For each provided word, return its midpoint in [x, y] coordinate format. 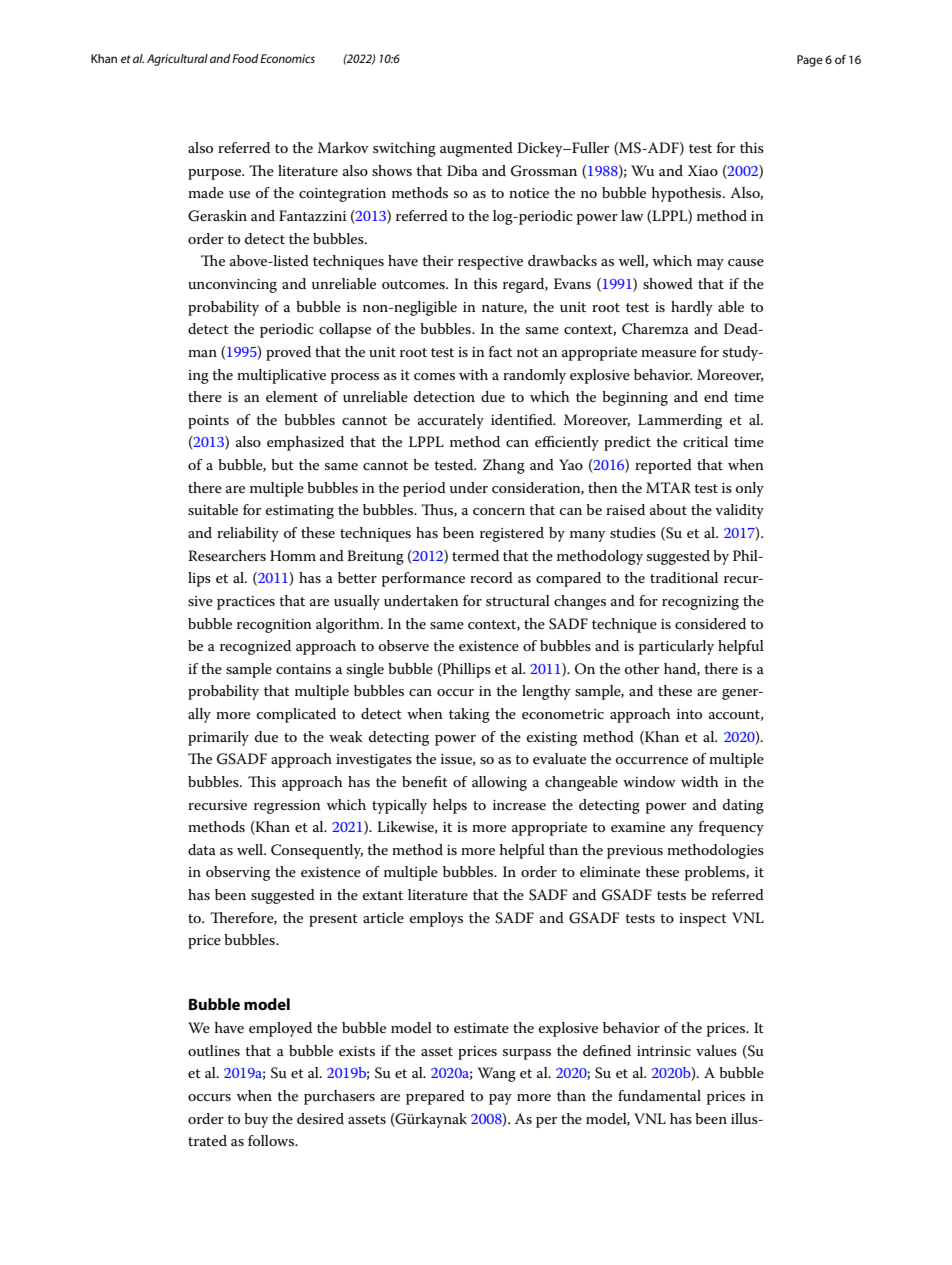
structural [518, 600]
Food [245, 58]
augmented [476, 149]
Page [810, 61]
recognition [274, 626]
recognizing [700, 603]
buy [256, 1120]
